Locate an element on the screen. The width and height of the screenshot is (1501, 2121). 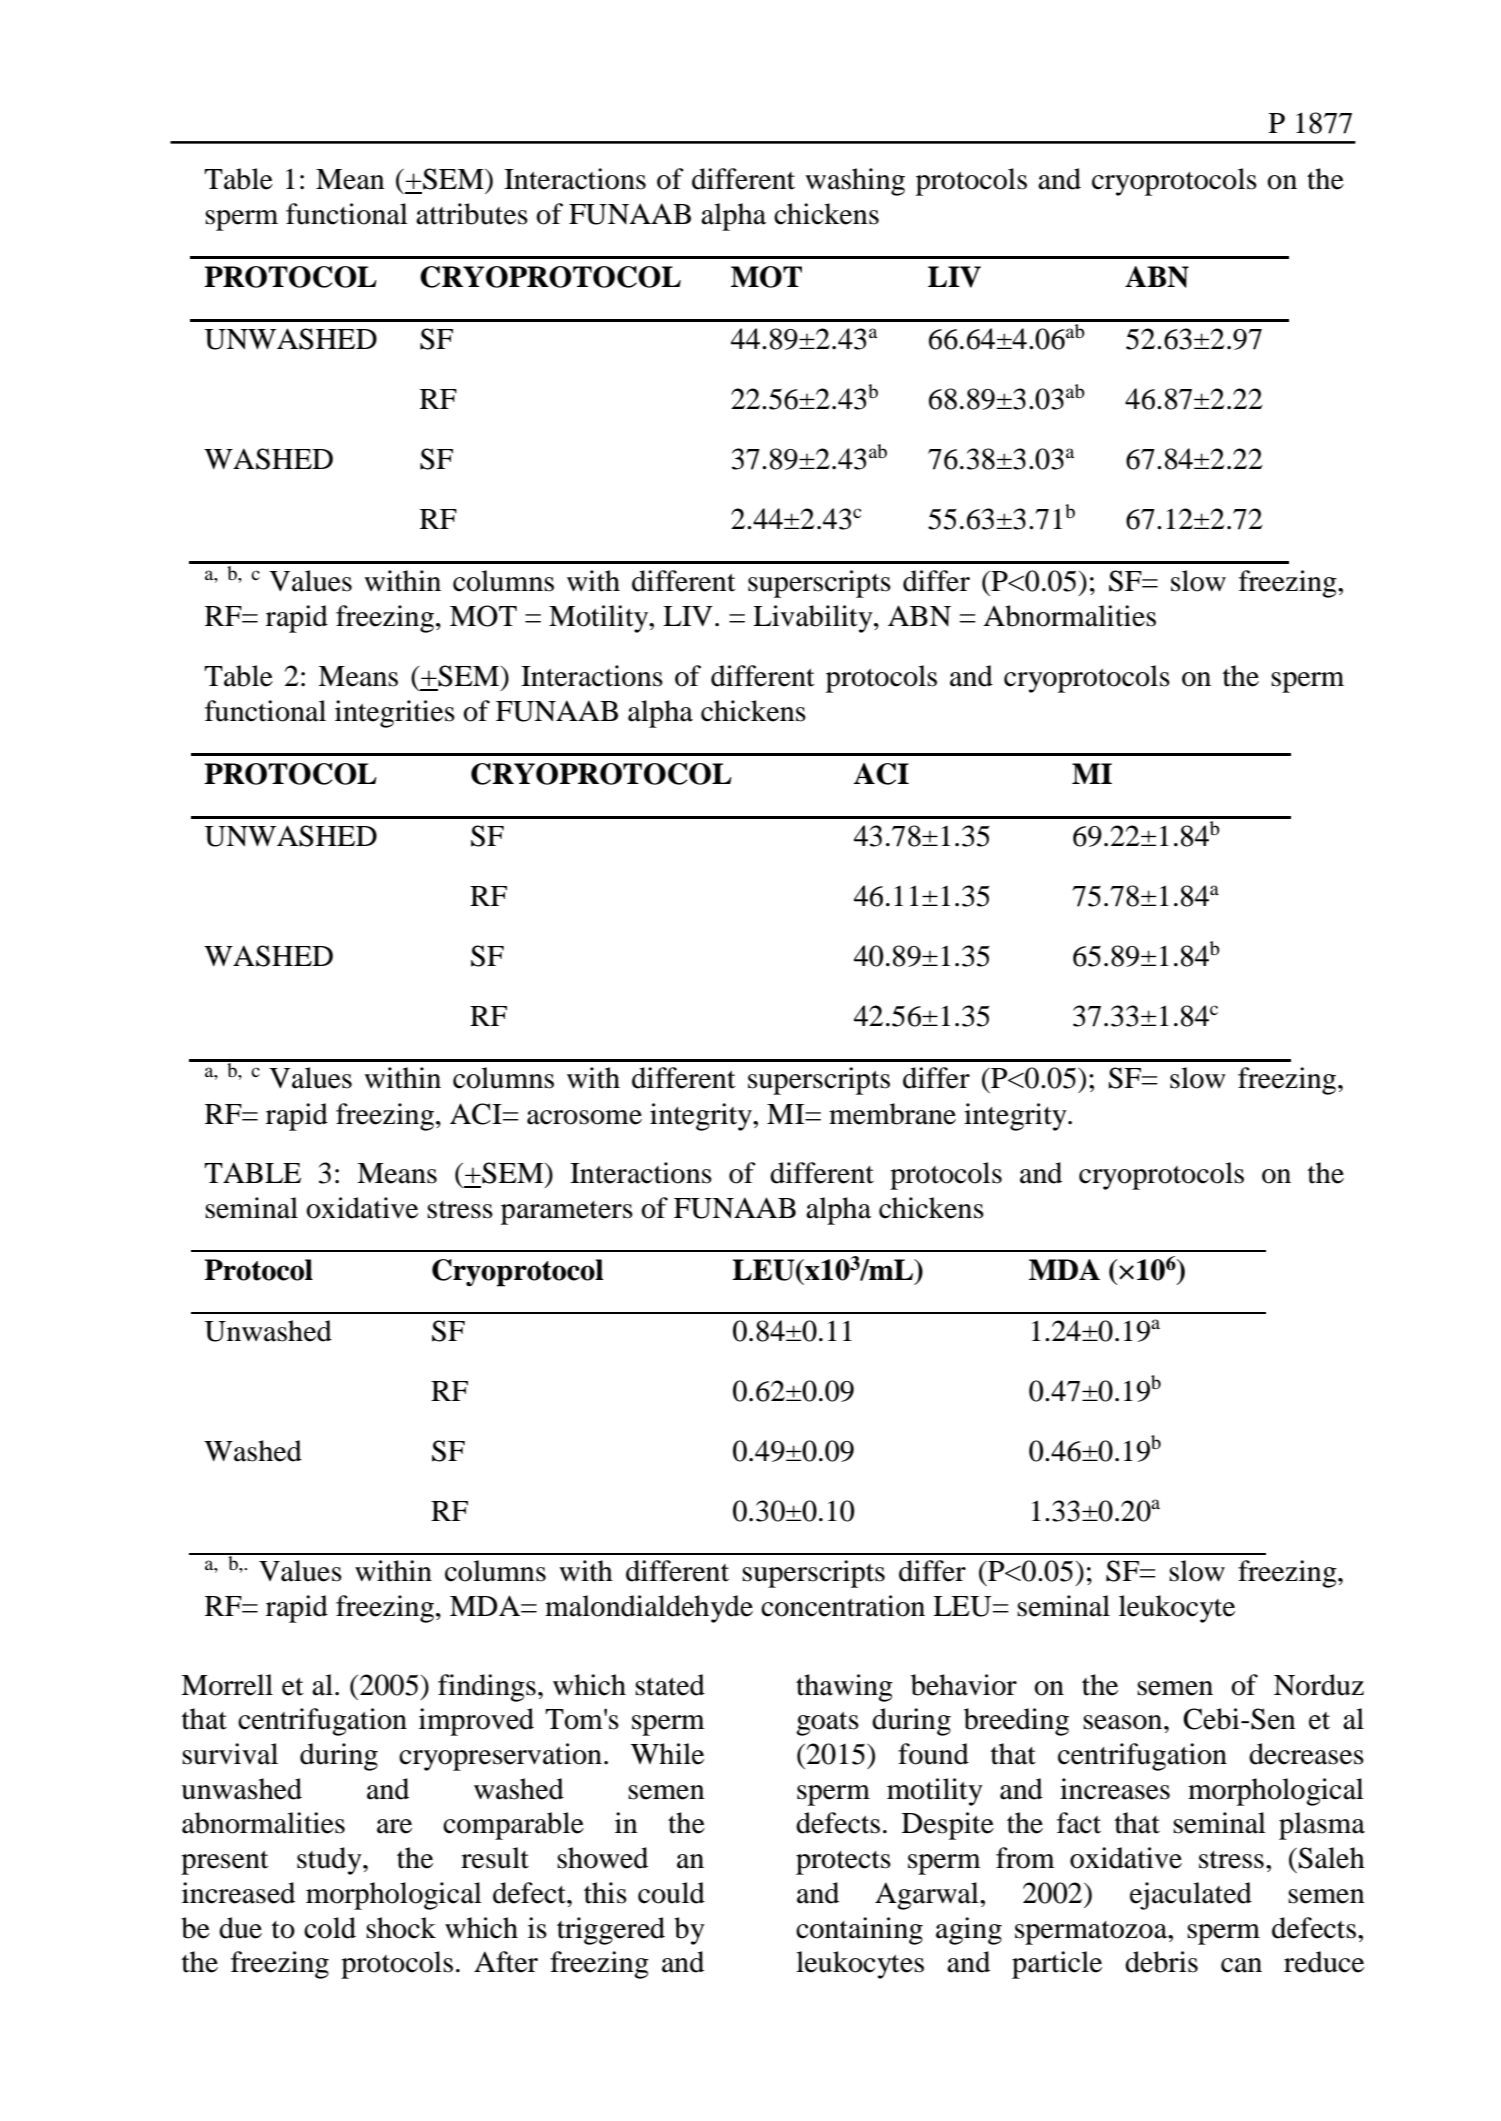
washing is located at coordinates (855, 182).
